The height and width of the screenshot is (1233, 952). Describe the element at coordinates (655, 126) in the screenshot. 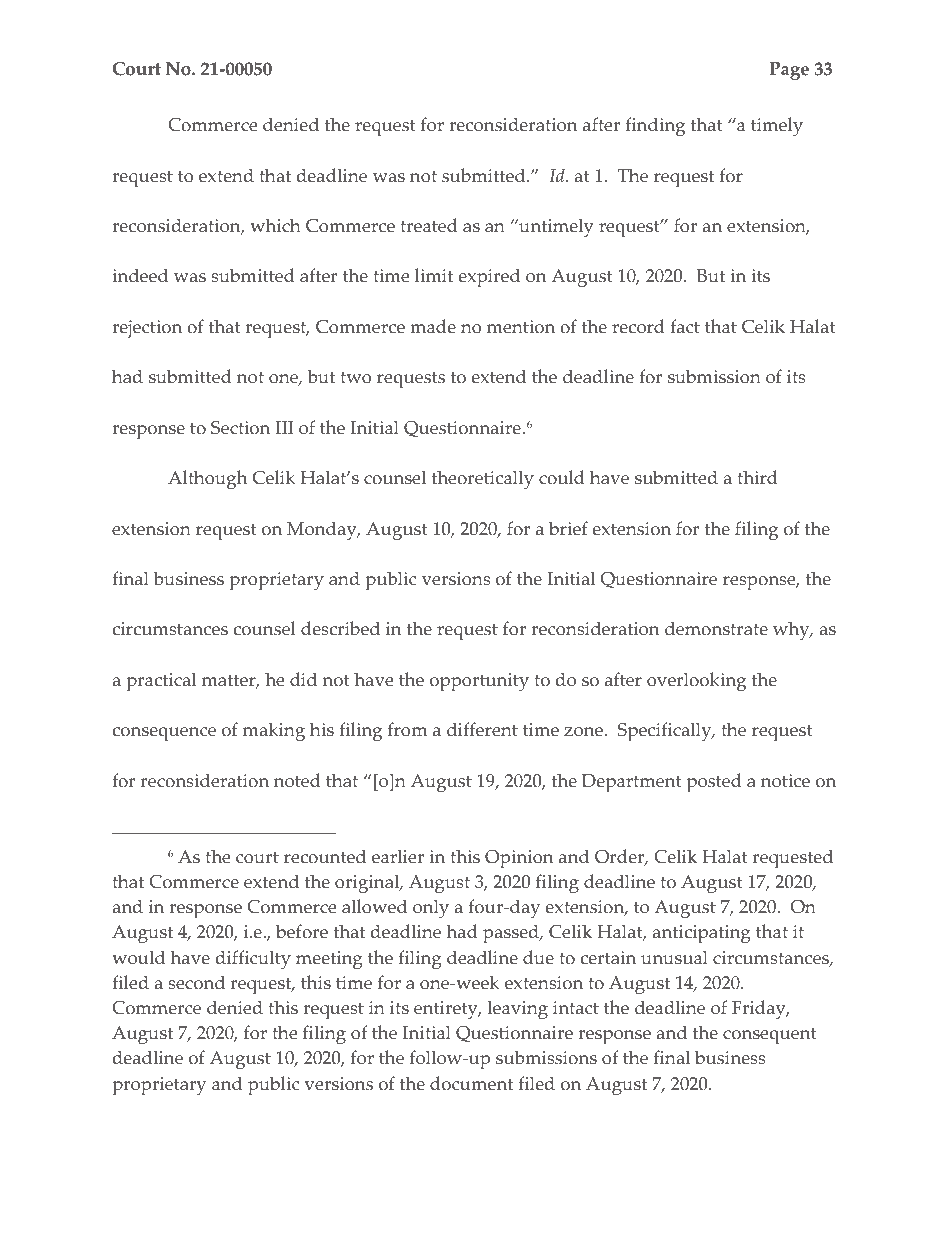

I see `finding` at that location.
